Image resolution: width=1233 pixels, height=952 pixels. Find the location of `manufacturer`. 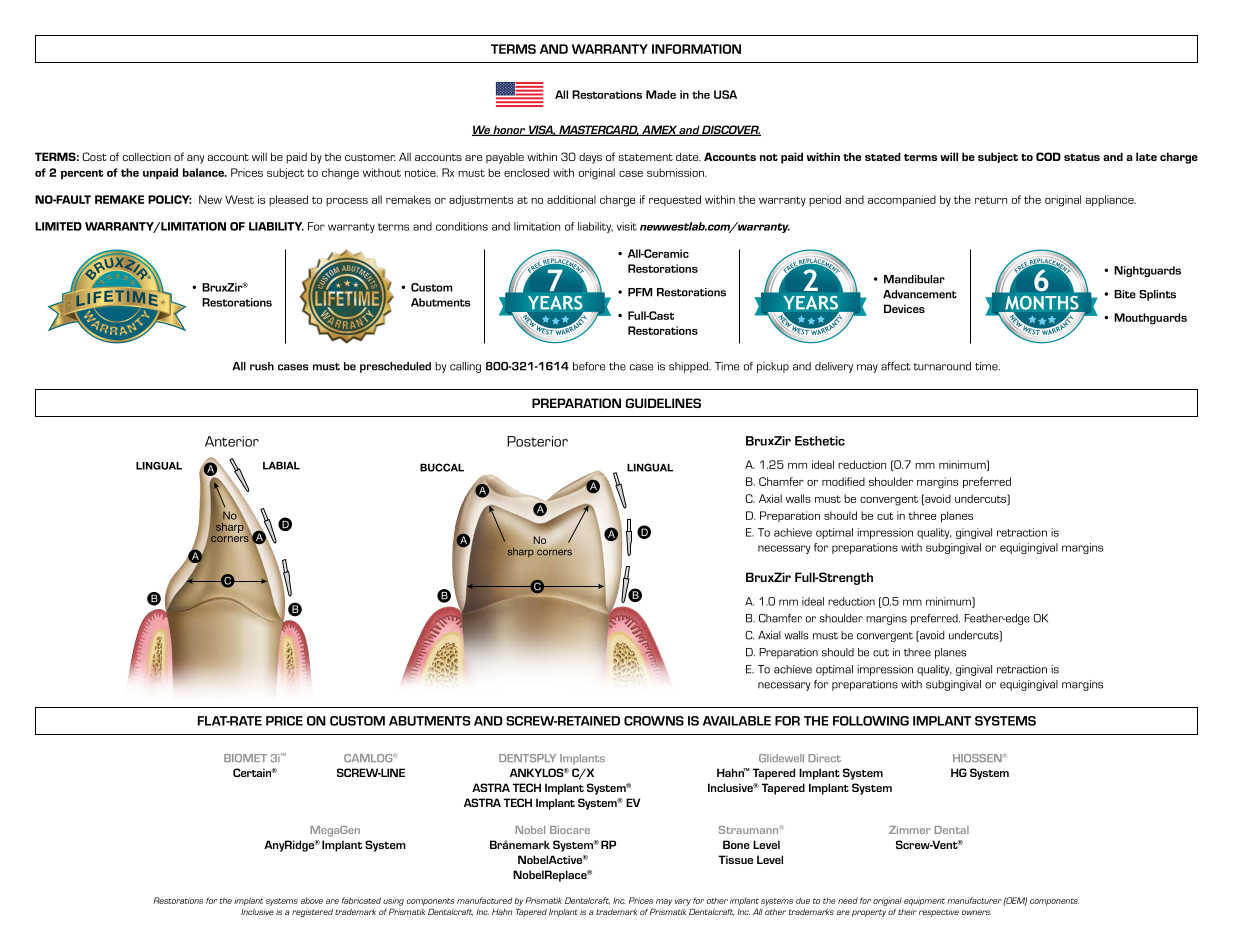

manufacturer is located at coordinates (974, 900).
